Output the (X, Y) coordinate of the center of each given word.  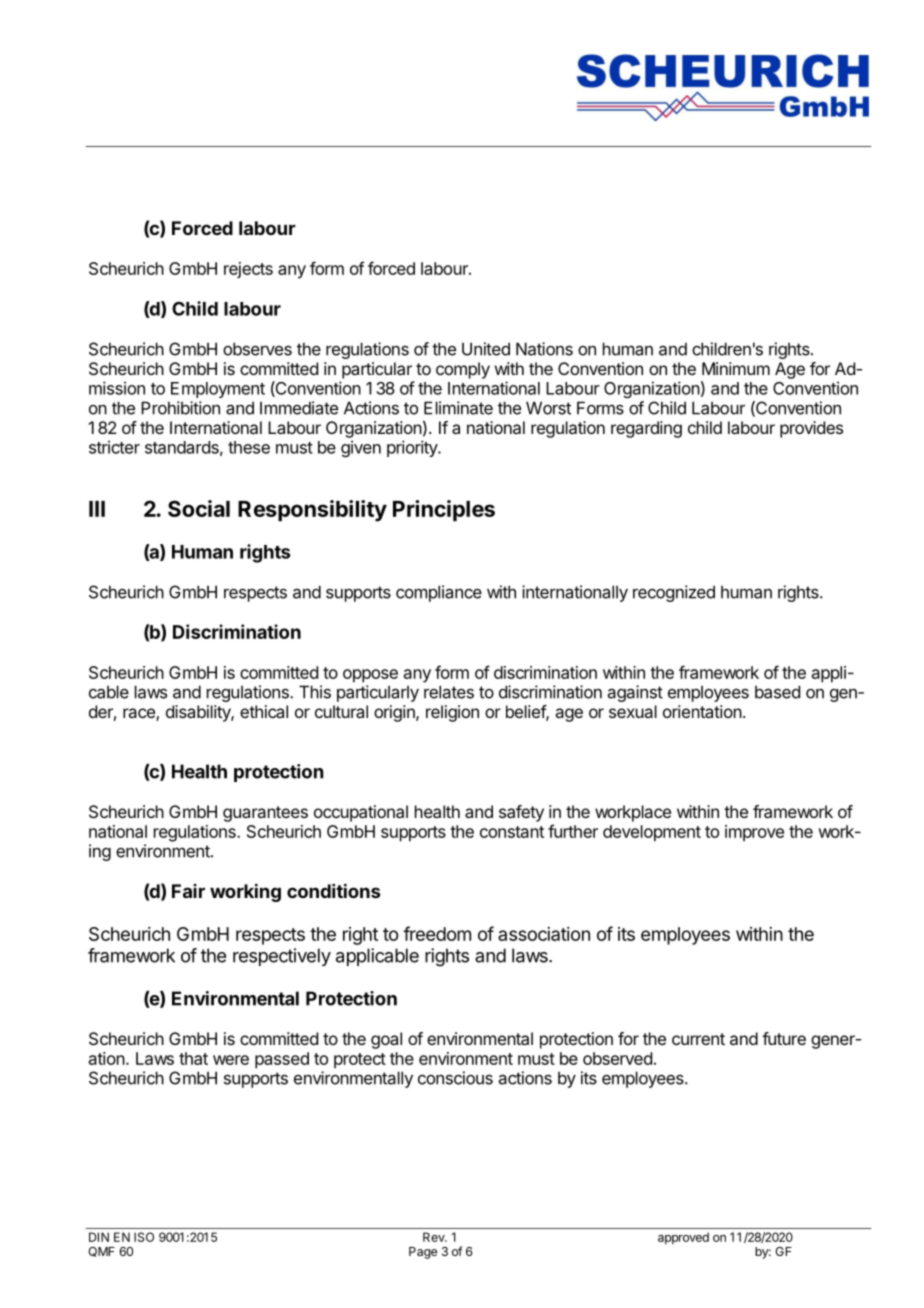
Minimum (736, 368)
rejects (248, 270)
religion (452, 713)
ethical (264, 711)
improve (754, 833)
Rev (435, 1237)
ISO (144, 1237)
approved (683, 1238)
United (486, 349)
